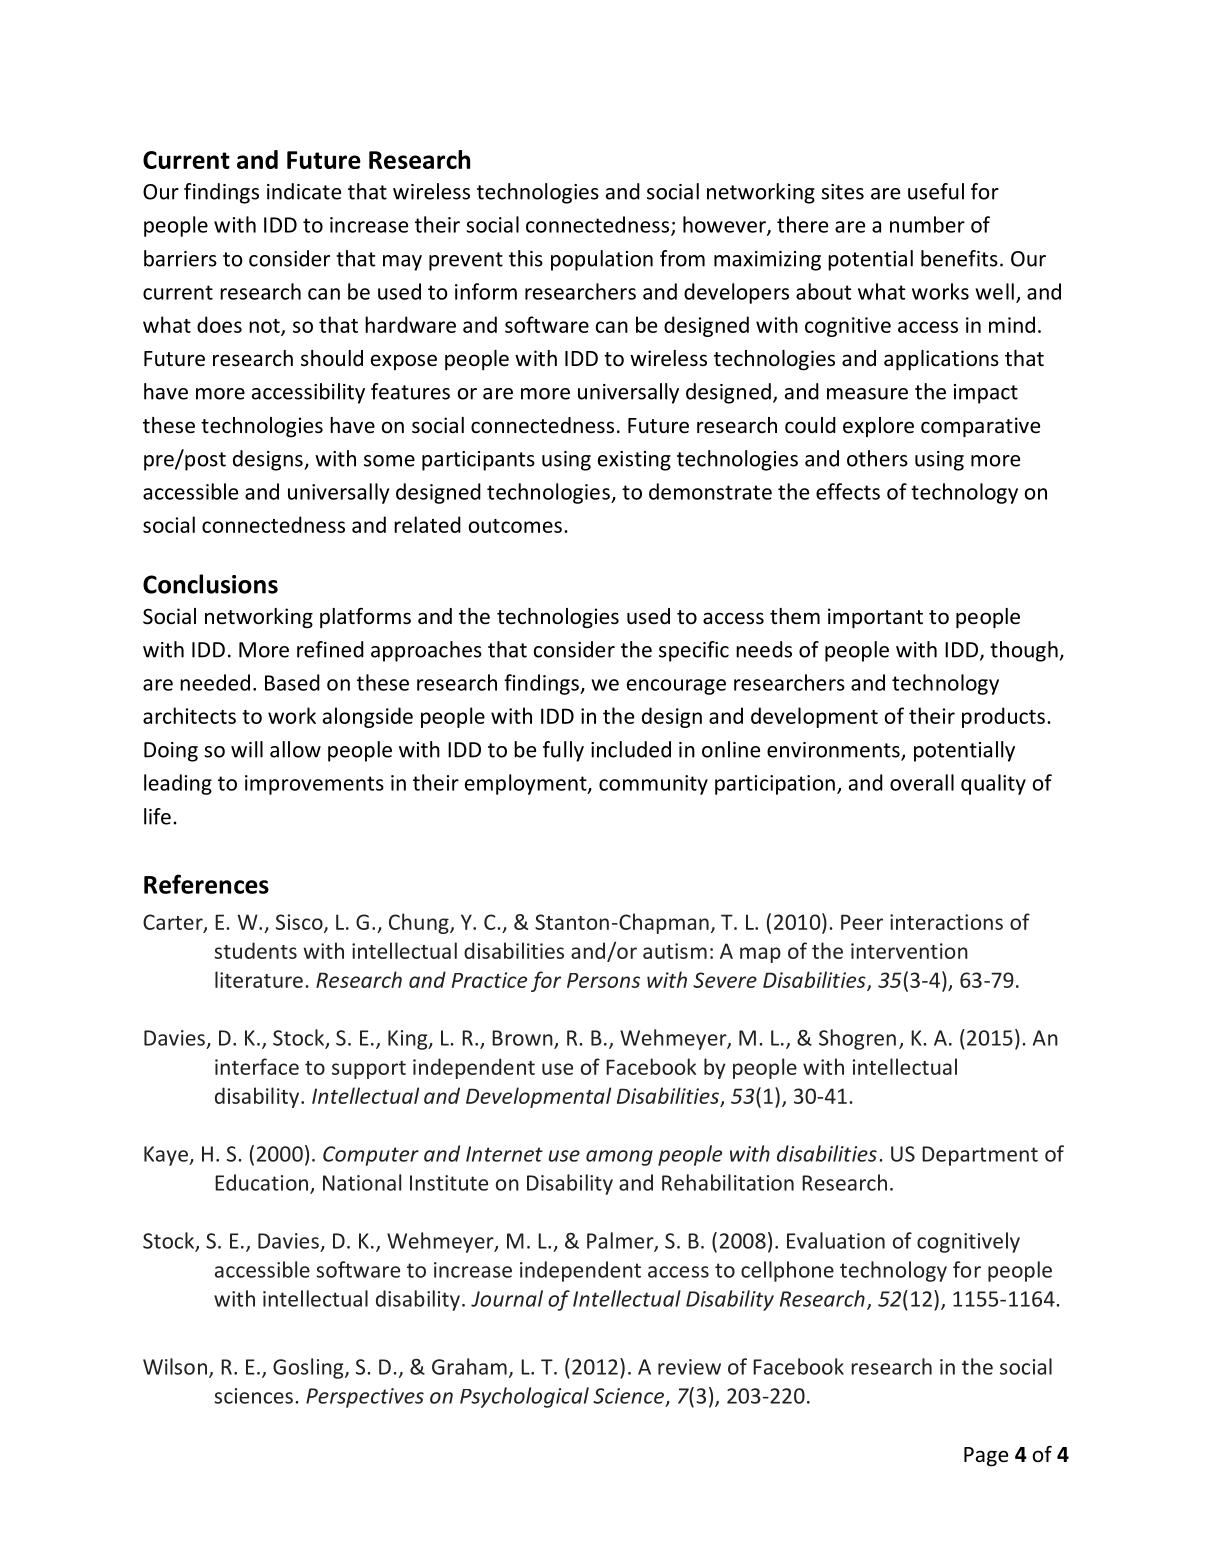 This image has height=1568, width=1211. I want to click on population, so click(602, 260).
